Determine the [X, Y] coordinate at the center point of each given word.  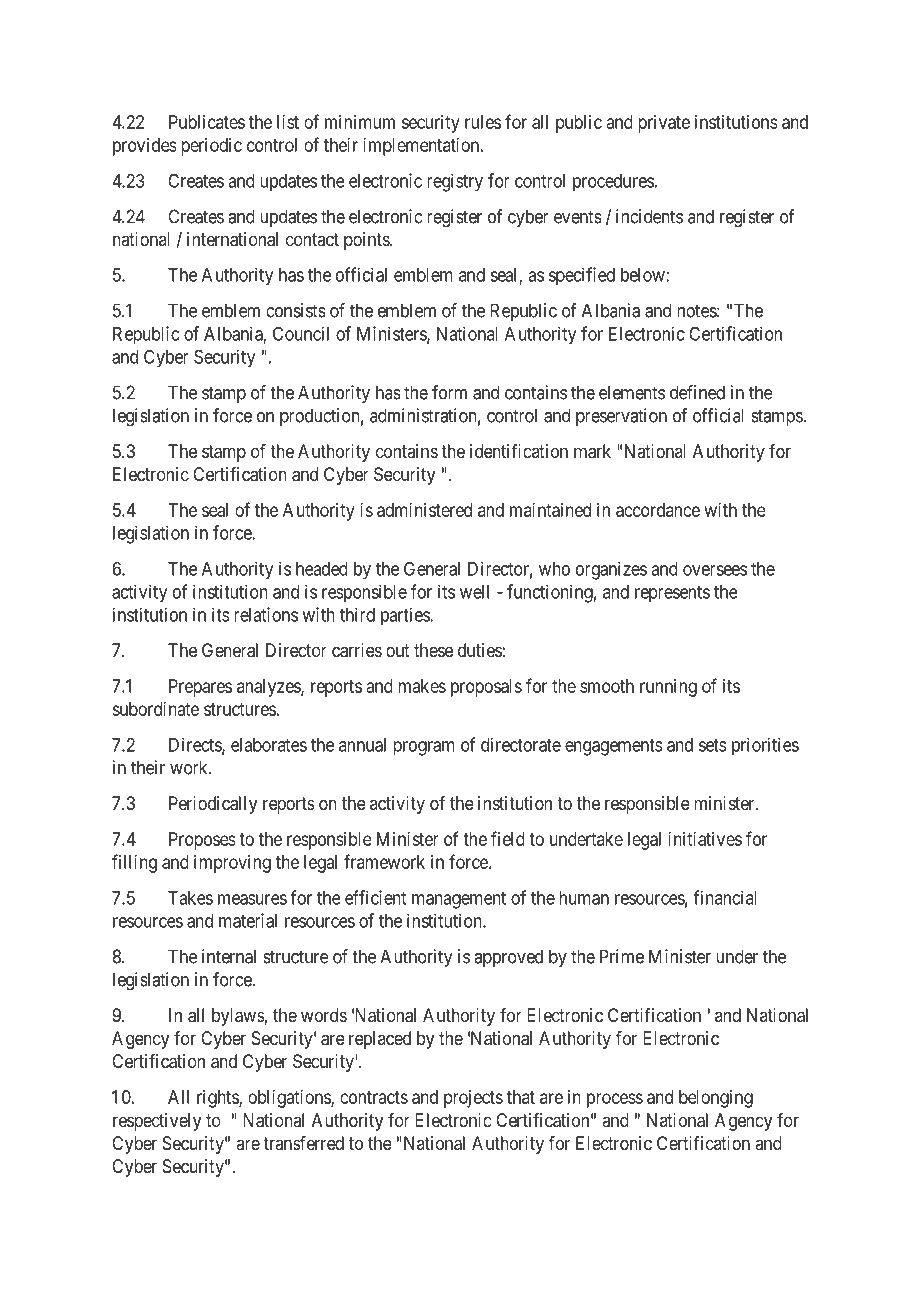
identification [519, 451]
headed [322, 569]
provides [145, 147]
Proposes [202, 841]
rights [218, 1099]
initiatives [705, 839]
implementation [422, 147]
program [424, 748]
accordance [658, 510]
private [664, 124]
